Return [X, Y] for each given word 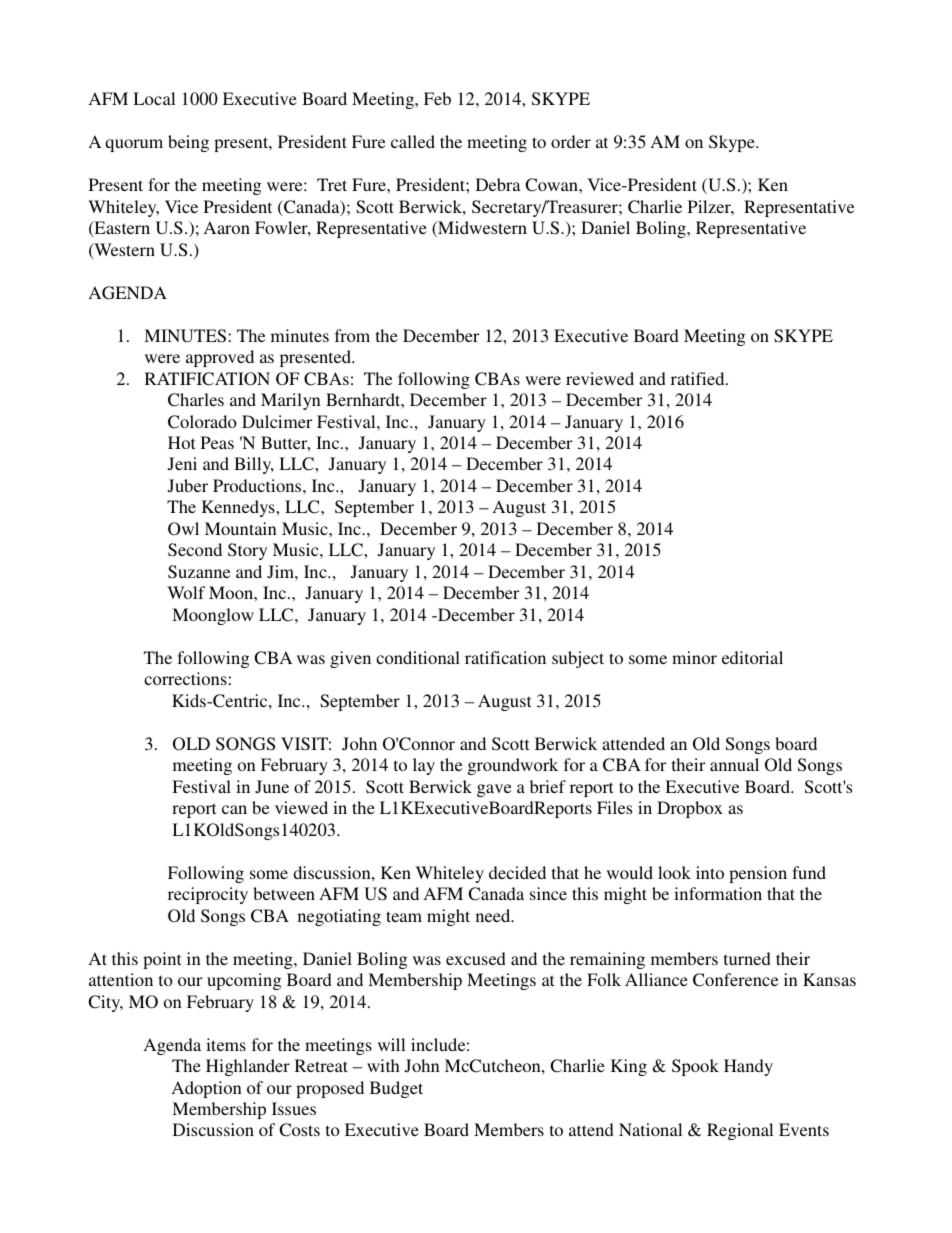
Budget [396, 1089]
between [284, 893]
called [413, 141]
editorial [752, 657]
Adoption [207, 1089]
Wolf [186, 592]
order [571, 141]
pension [758, 874]
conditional [418, 657]
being [188, 143]
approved [220, 358]
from [352, 335]
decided [517, 872]
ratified [699, 378]
